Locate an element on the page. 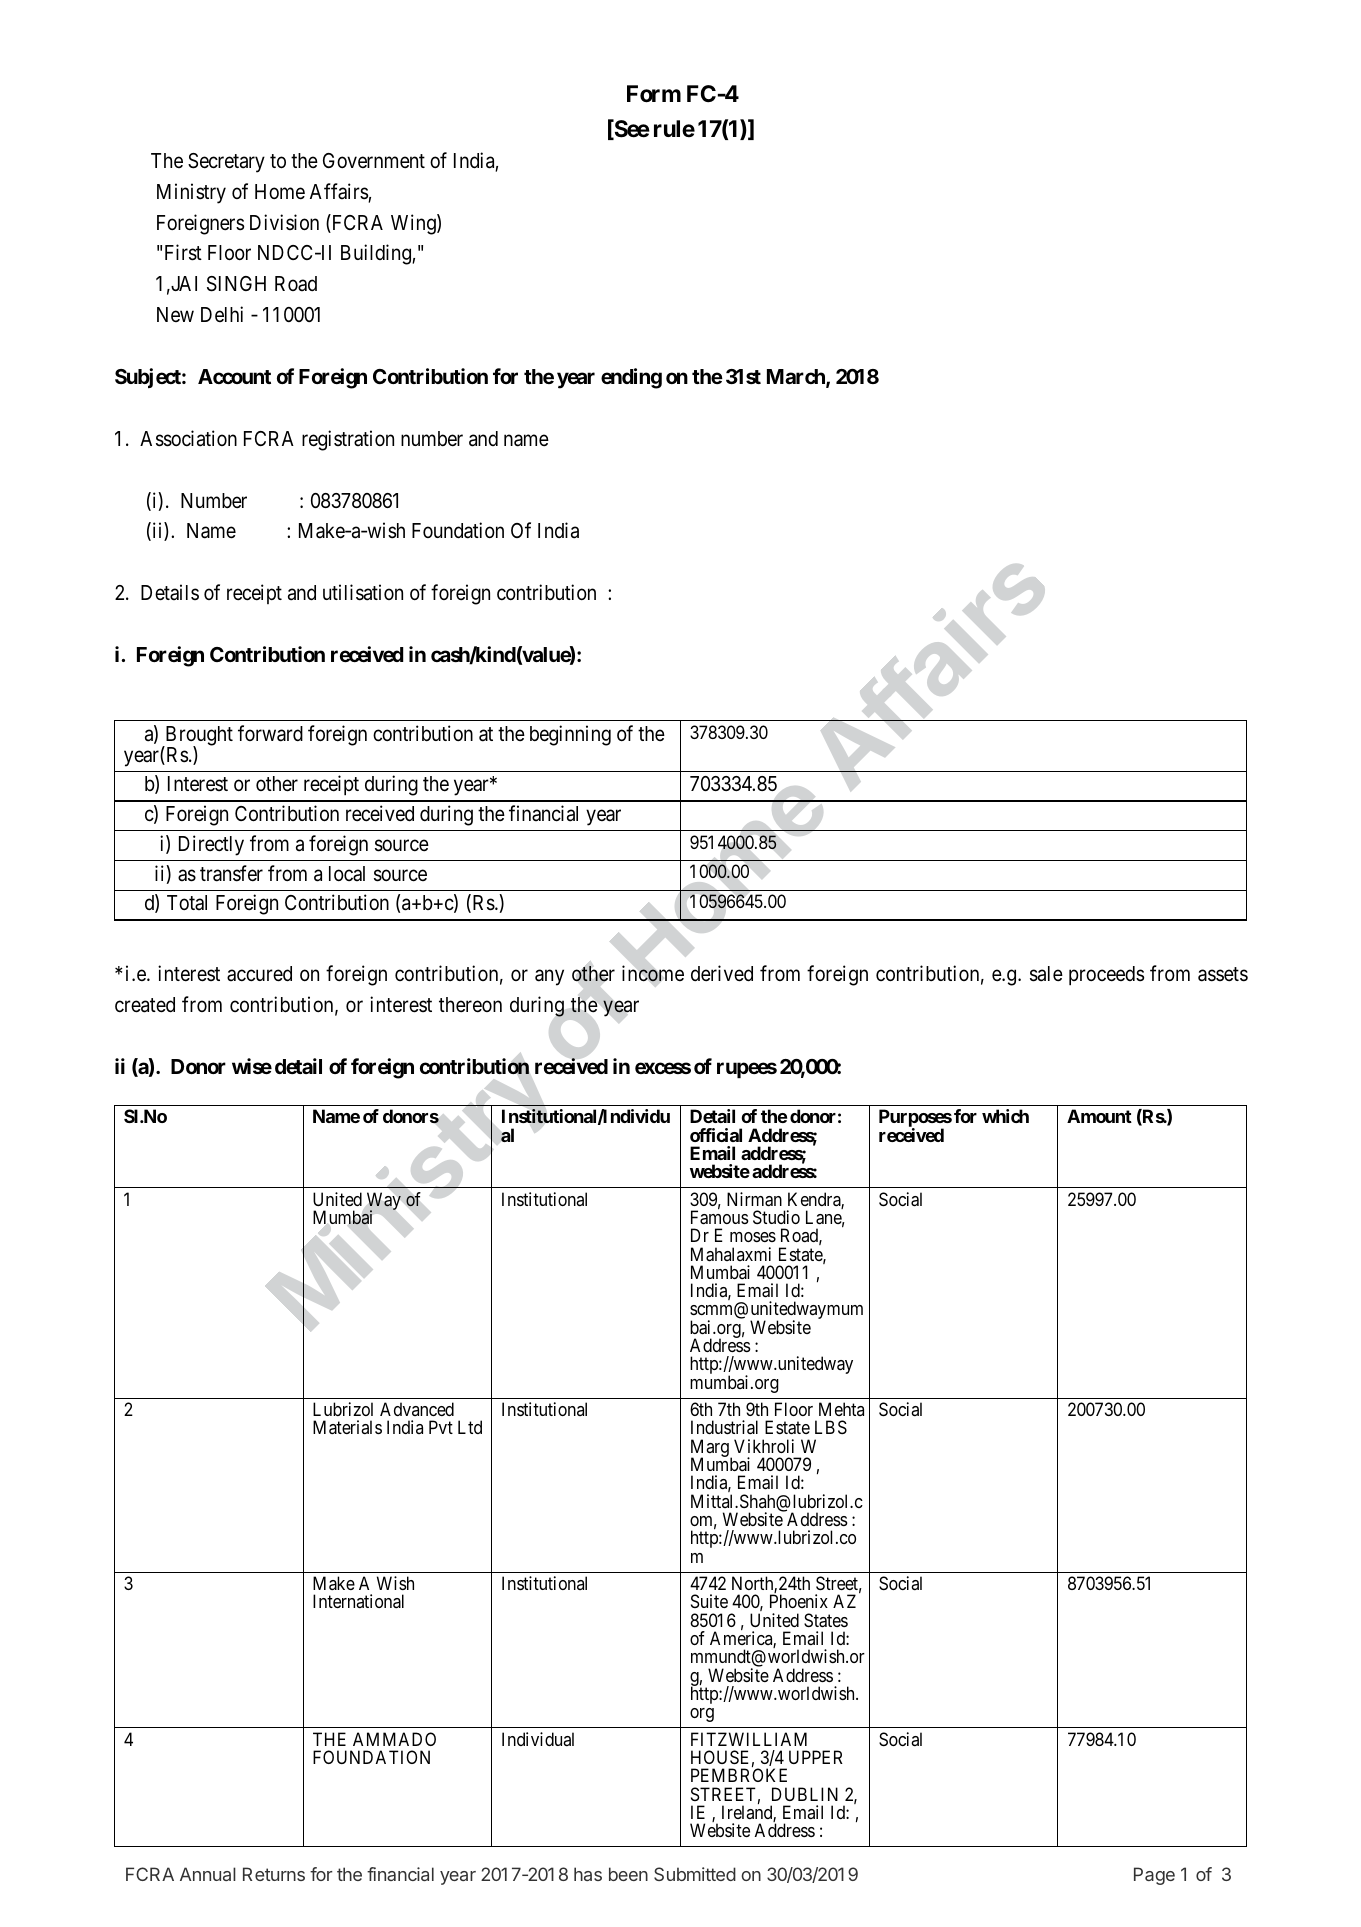 This document has height=1927, width=1361. proceeds is located at coordinates (1106, 976).
